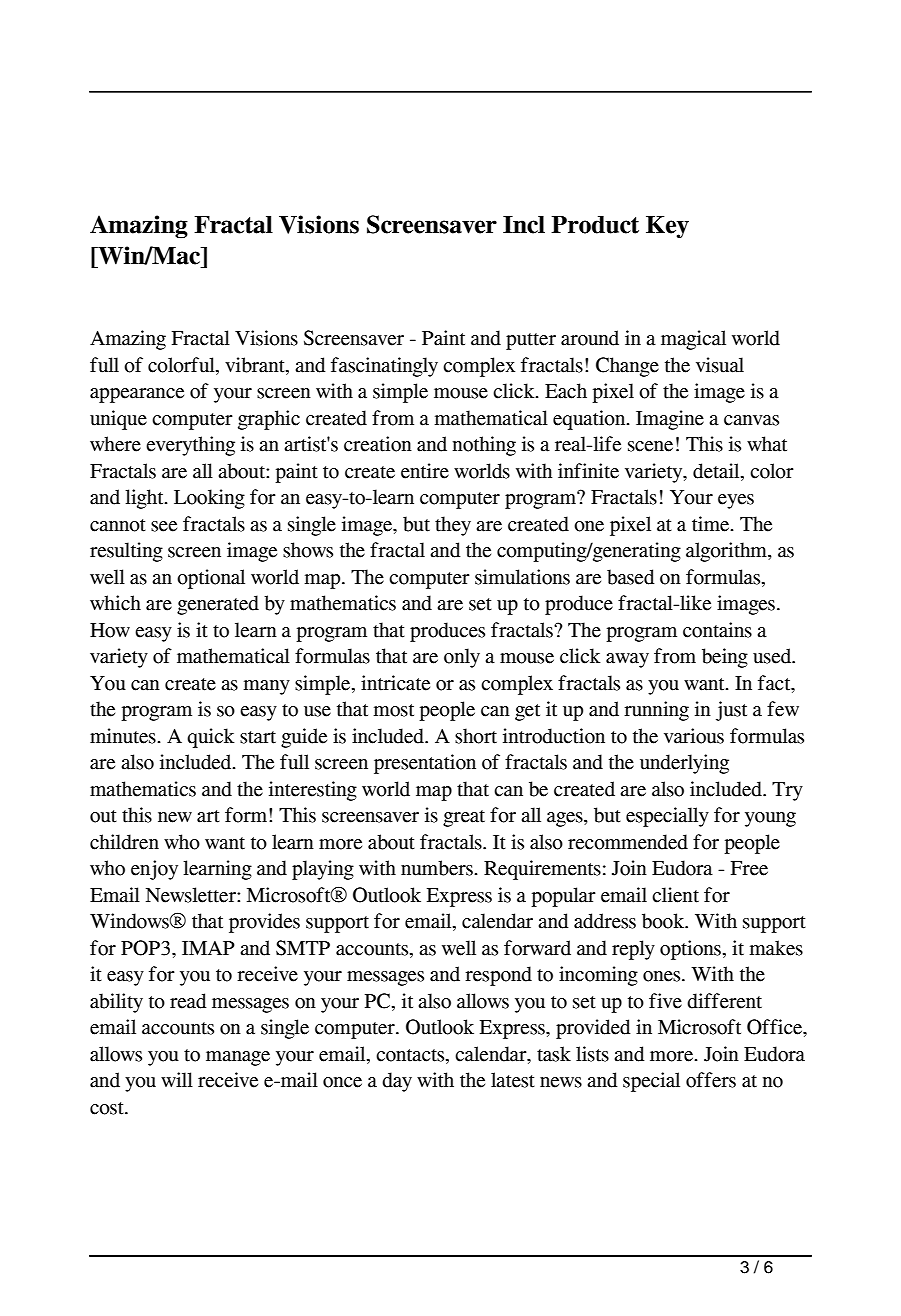  What do you see at coordinates (177, 1079) in the screenshot?
I see `will` at bounding box center [177, 1079].
